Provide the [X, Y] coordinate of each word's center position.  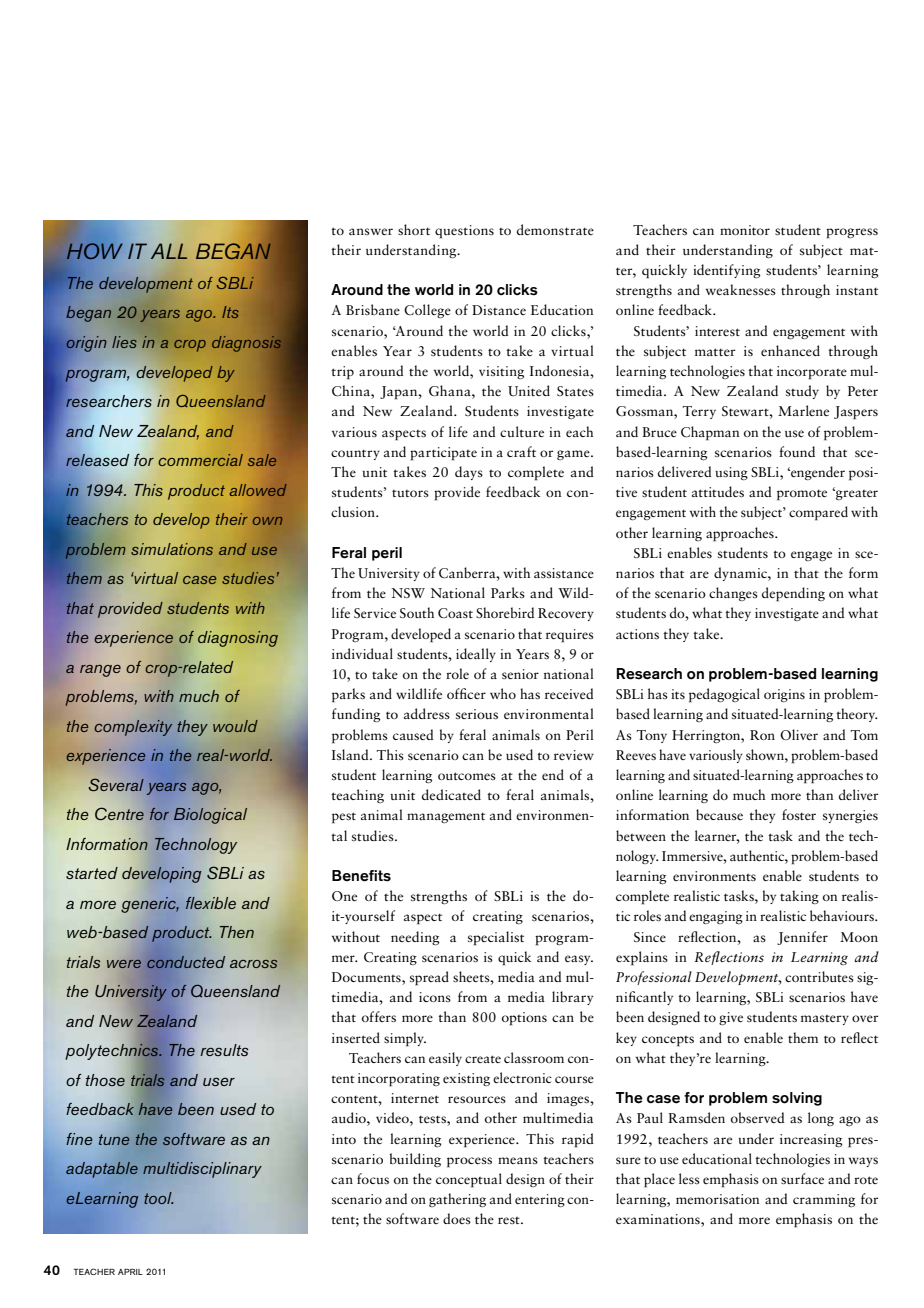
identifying [727, 271]
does [457, 1218]
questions [464, 232]
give [731, 1018]
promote [802, 495]
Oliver [799, 734]
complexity [133, 728]
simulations [172, 549]
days [469, 473]
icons [435, 997]
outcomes [467, 776]
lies [124, 342]
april [130, 1272]
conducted [186, 962]
